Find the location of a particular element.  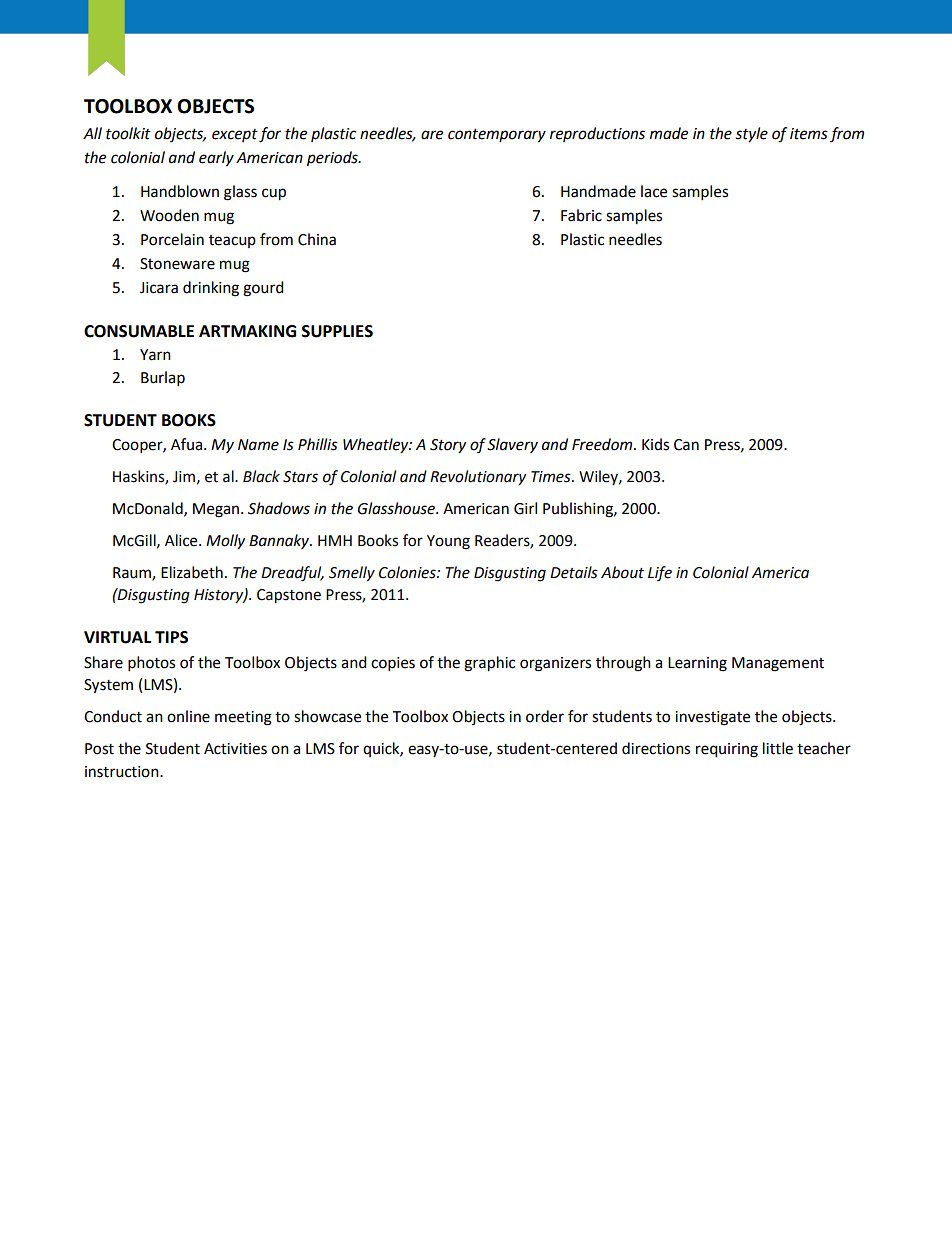

order is located at coordinates (545, 716).
